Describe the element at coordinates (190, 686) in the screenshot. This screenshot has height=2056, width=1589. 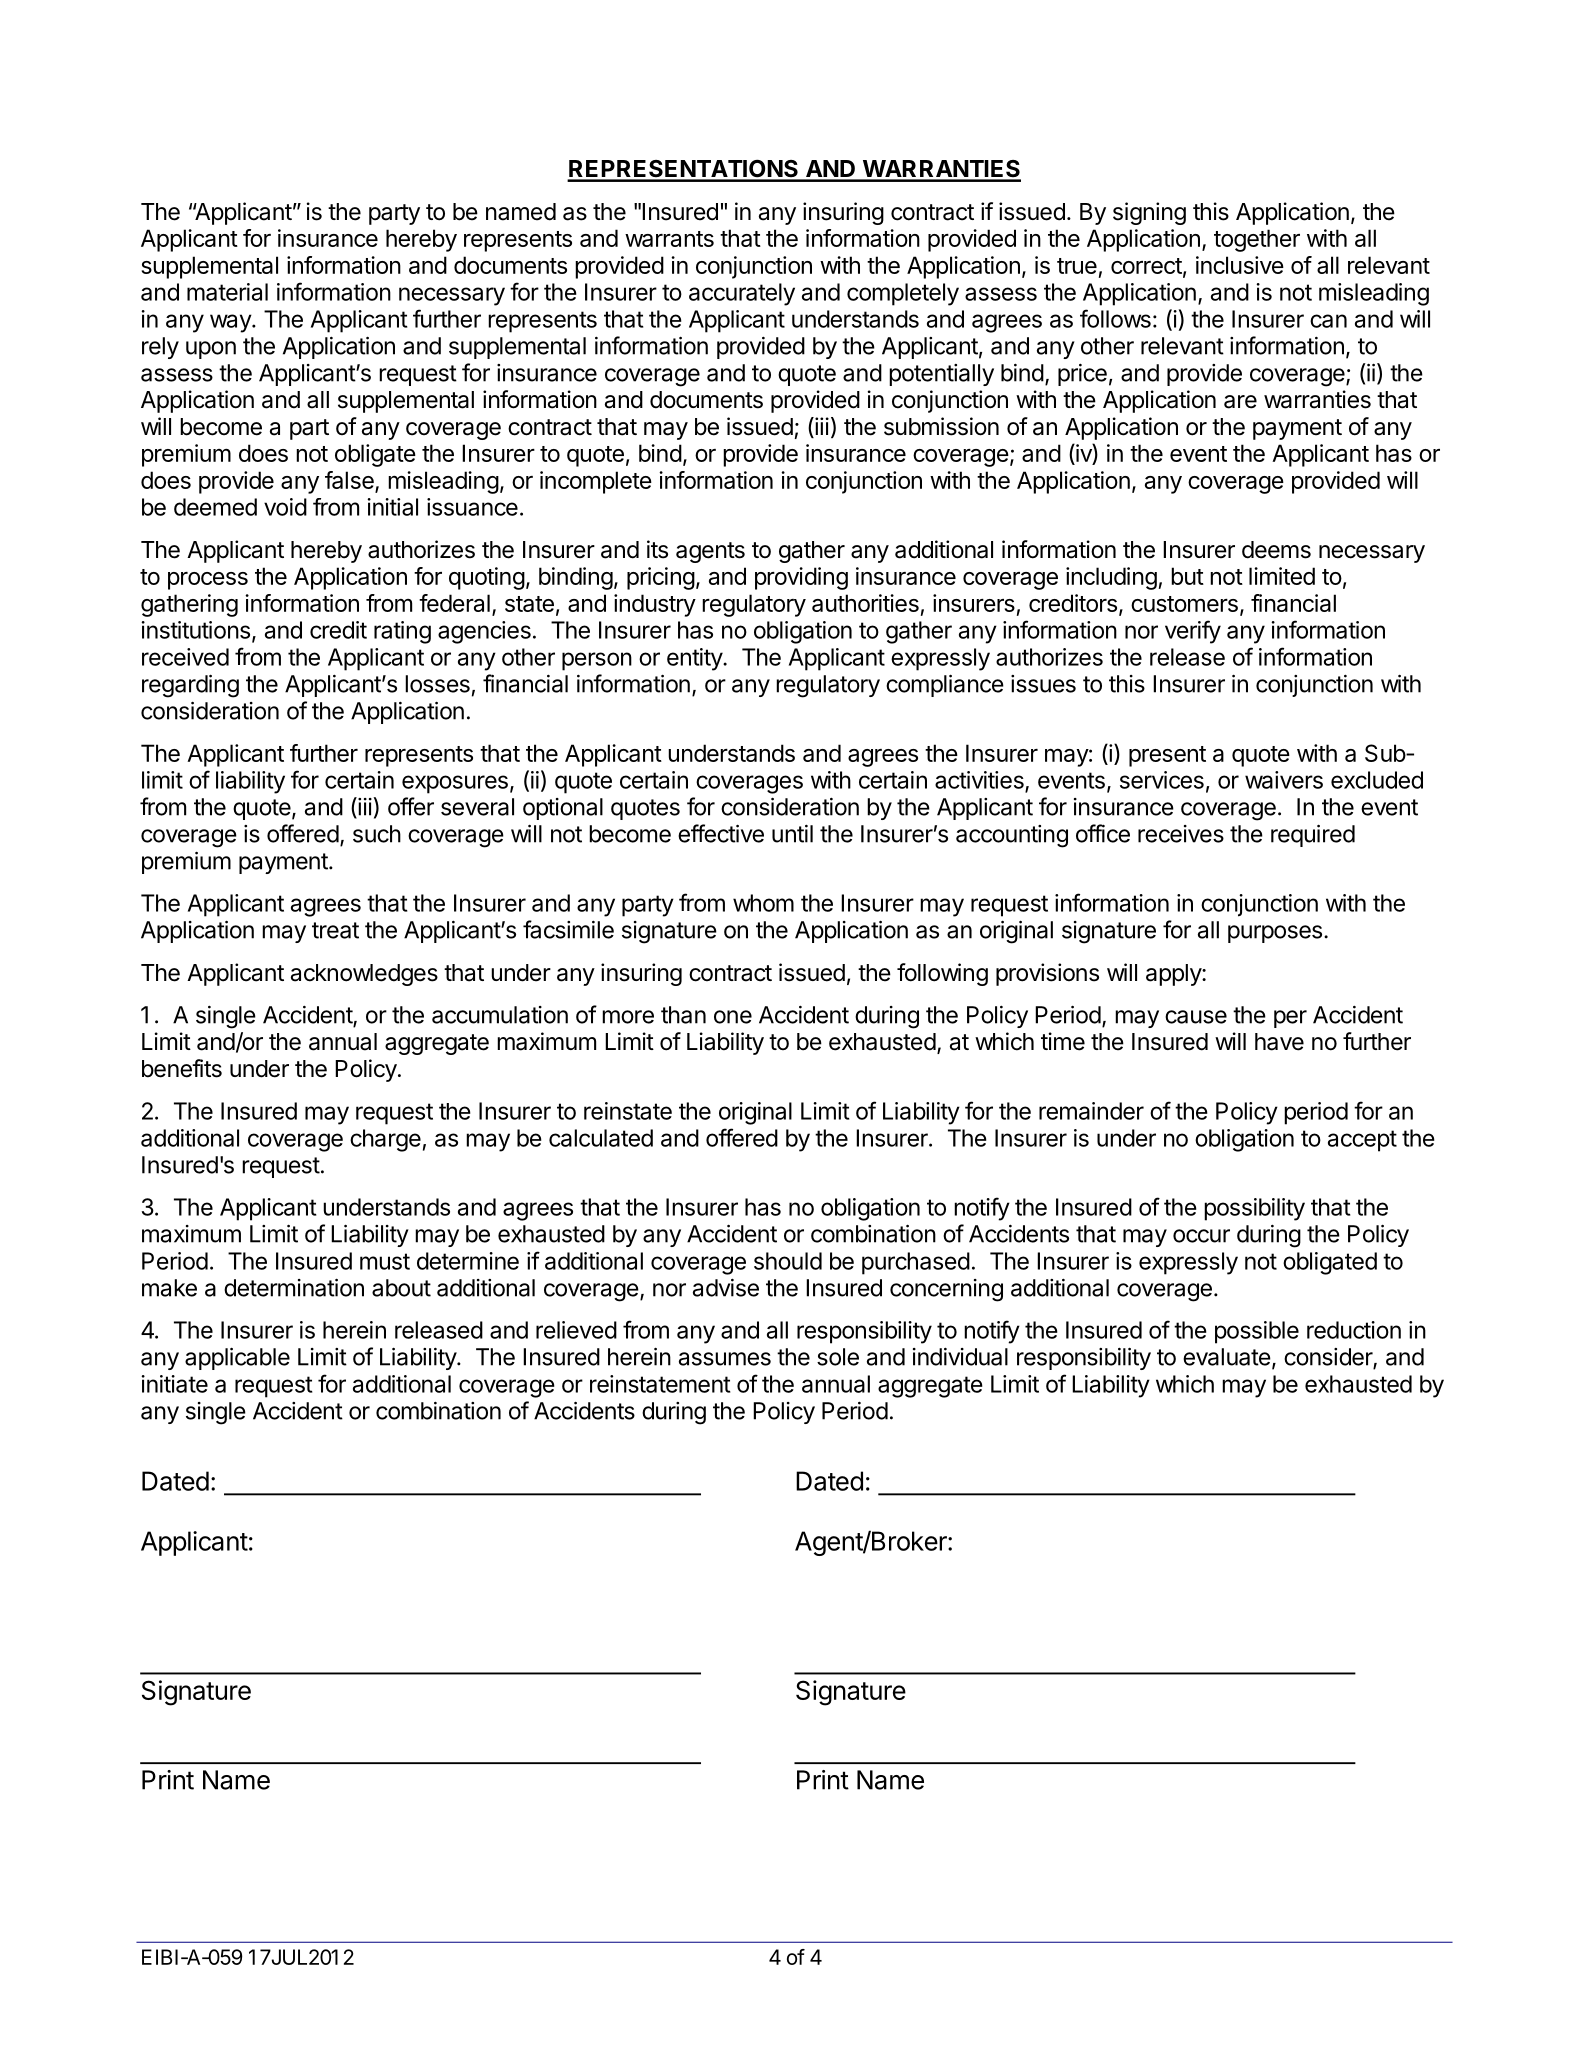
I see `regarding` at that location.
